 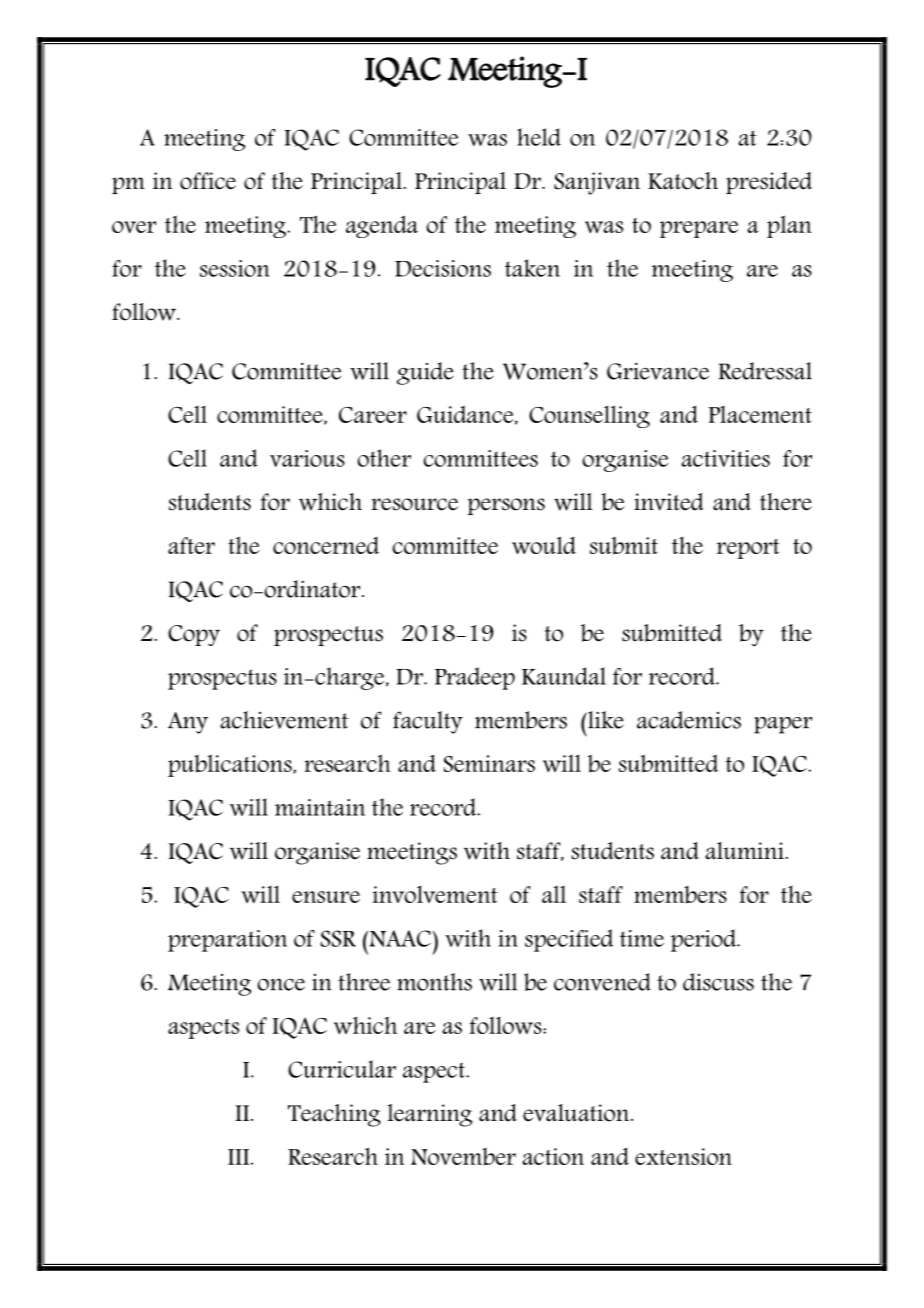 What do you see at coordinates (238, 1157) in the screenshot?
I see `III` at bounding box center [238, 1157].
